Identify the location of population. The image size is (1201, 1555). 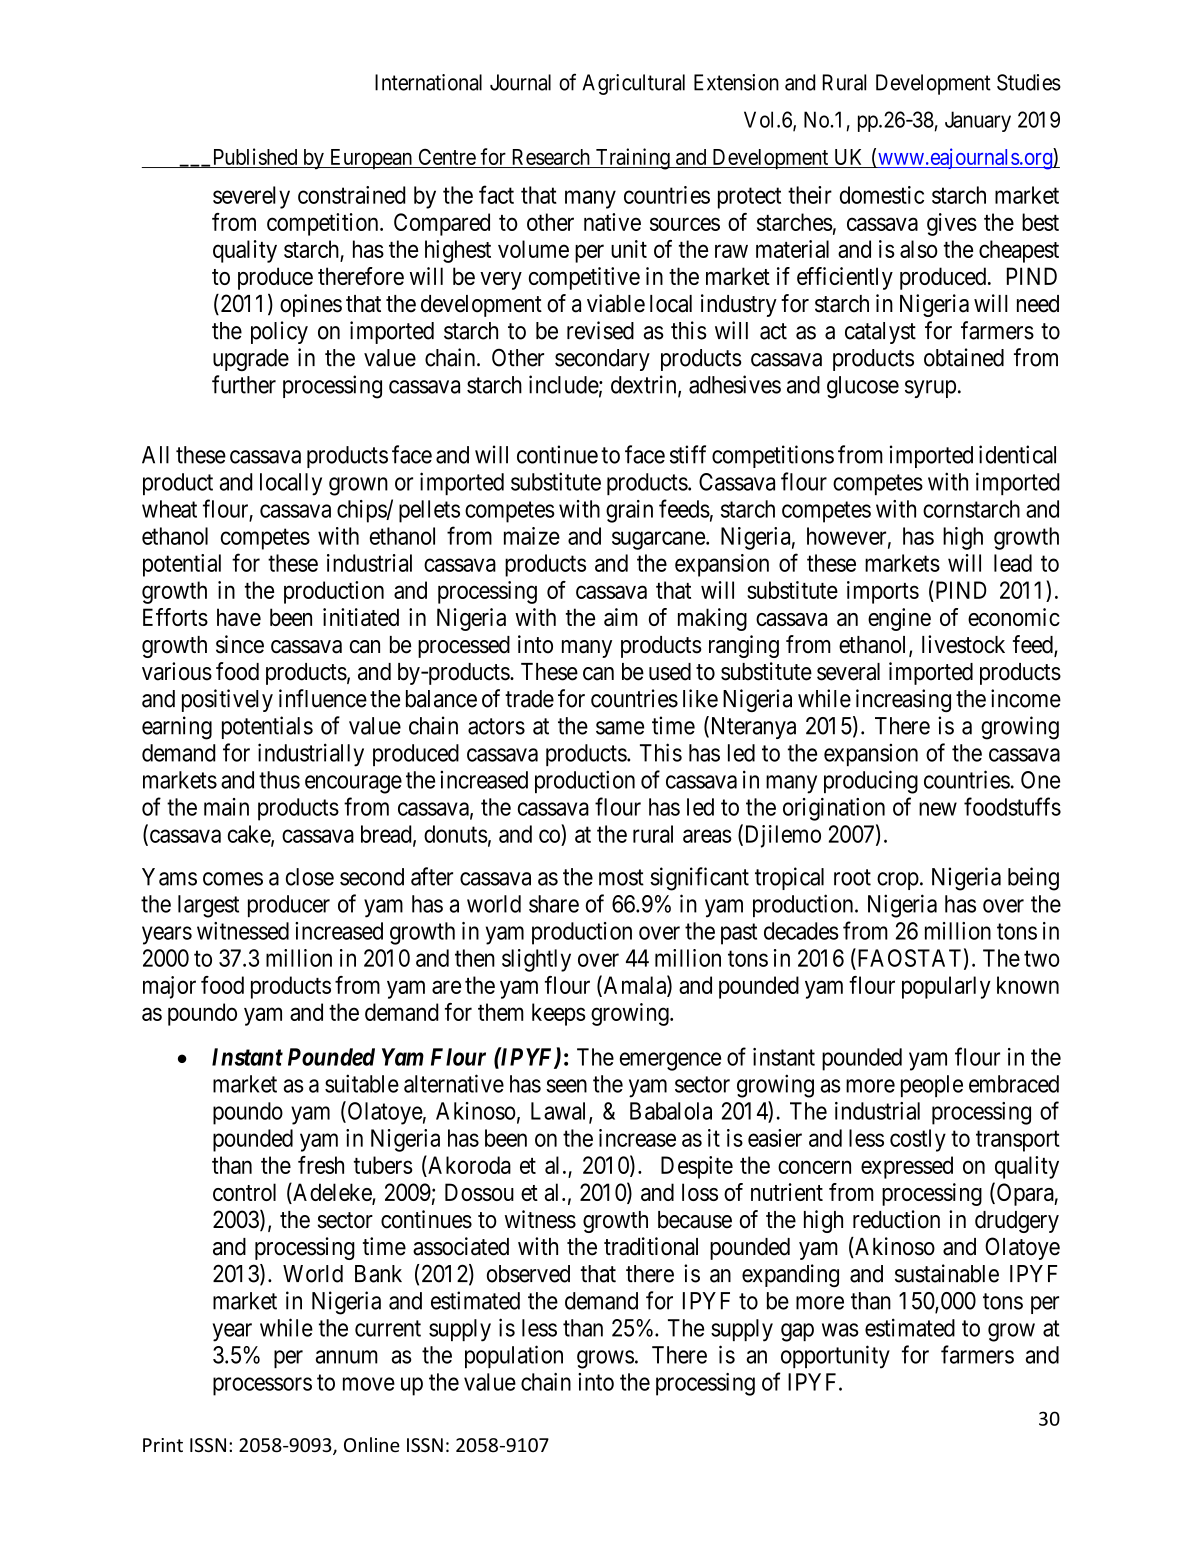
(514, 1356).
